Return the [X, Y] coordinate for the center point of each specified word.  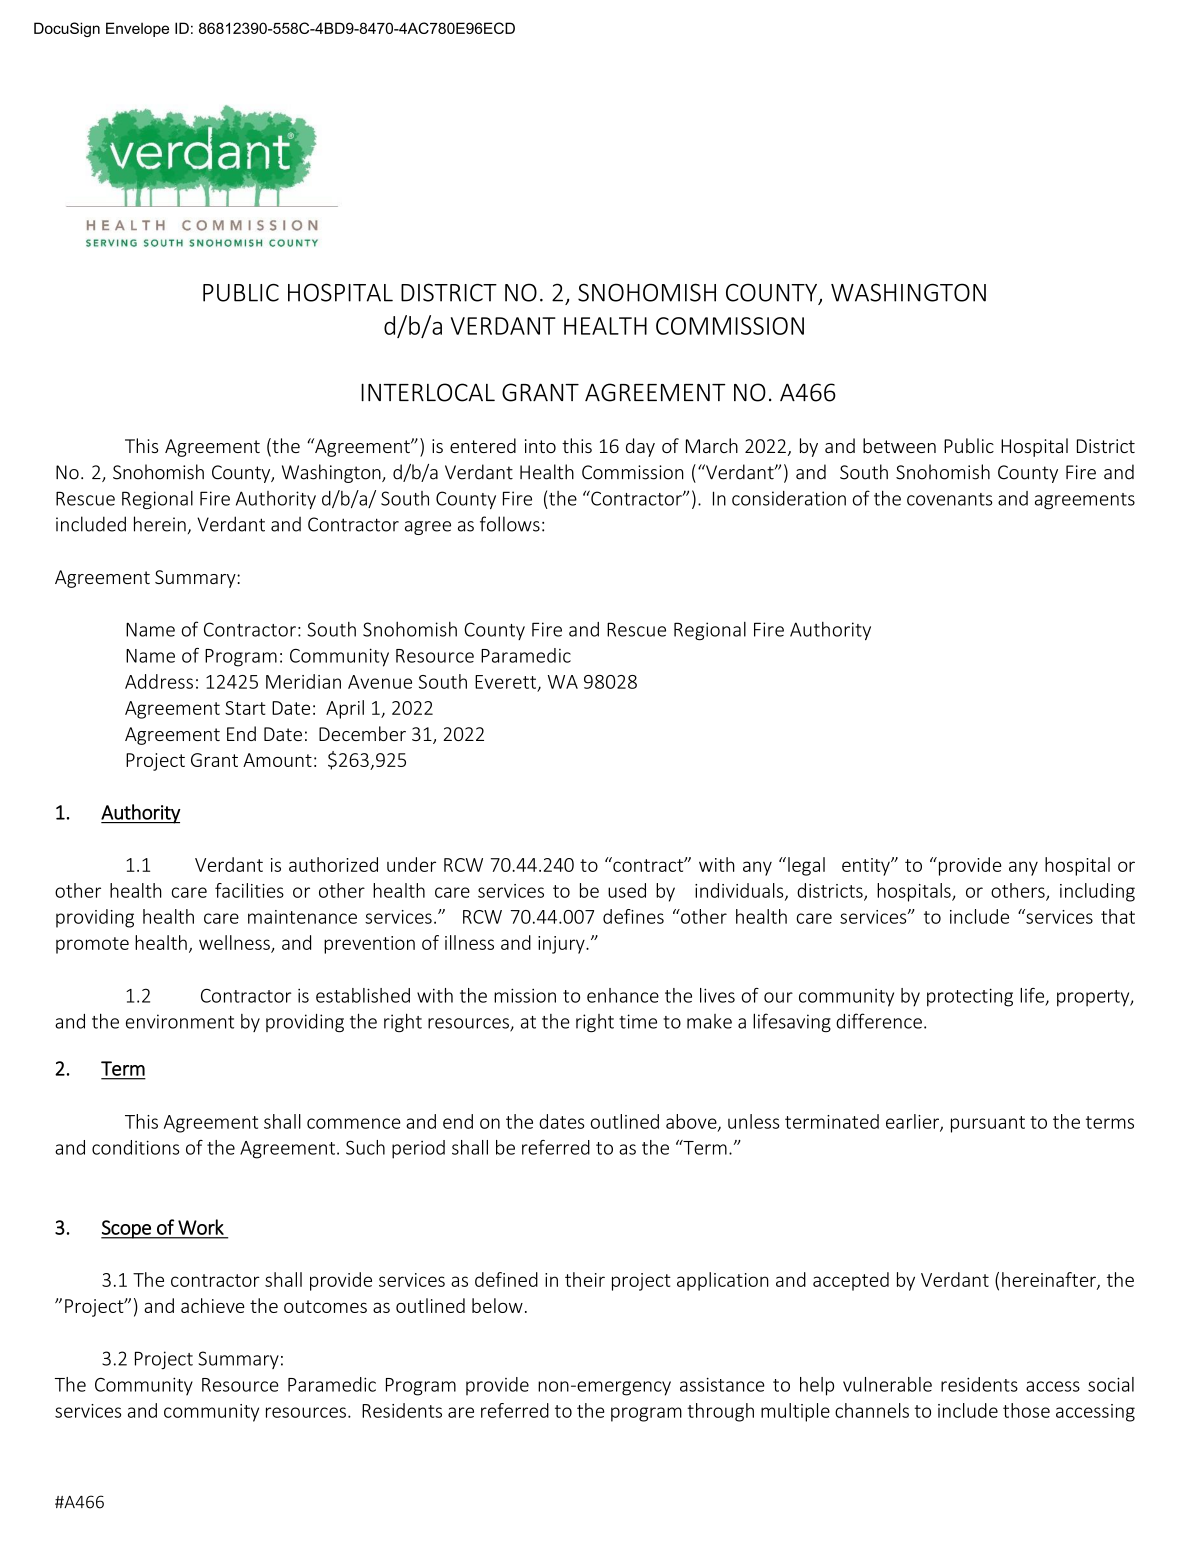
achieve [213, 1305]
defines [633, 916]
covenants [949, 499]
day [640, 447]
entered [483, 445]
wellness [235, 943]
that [1118, 916]
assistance [722, 1384]
